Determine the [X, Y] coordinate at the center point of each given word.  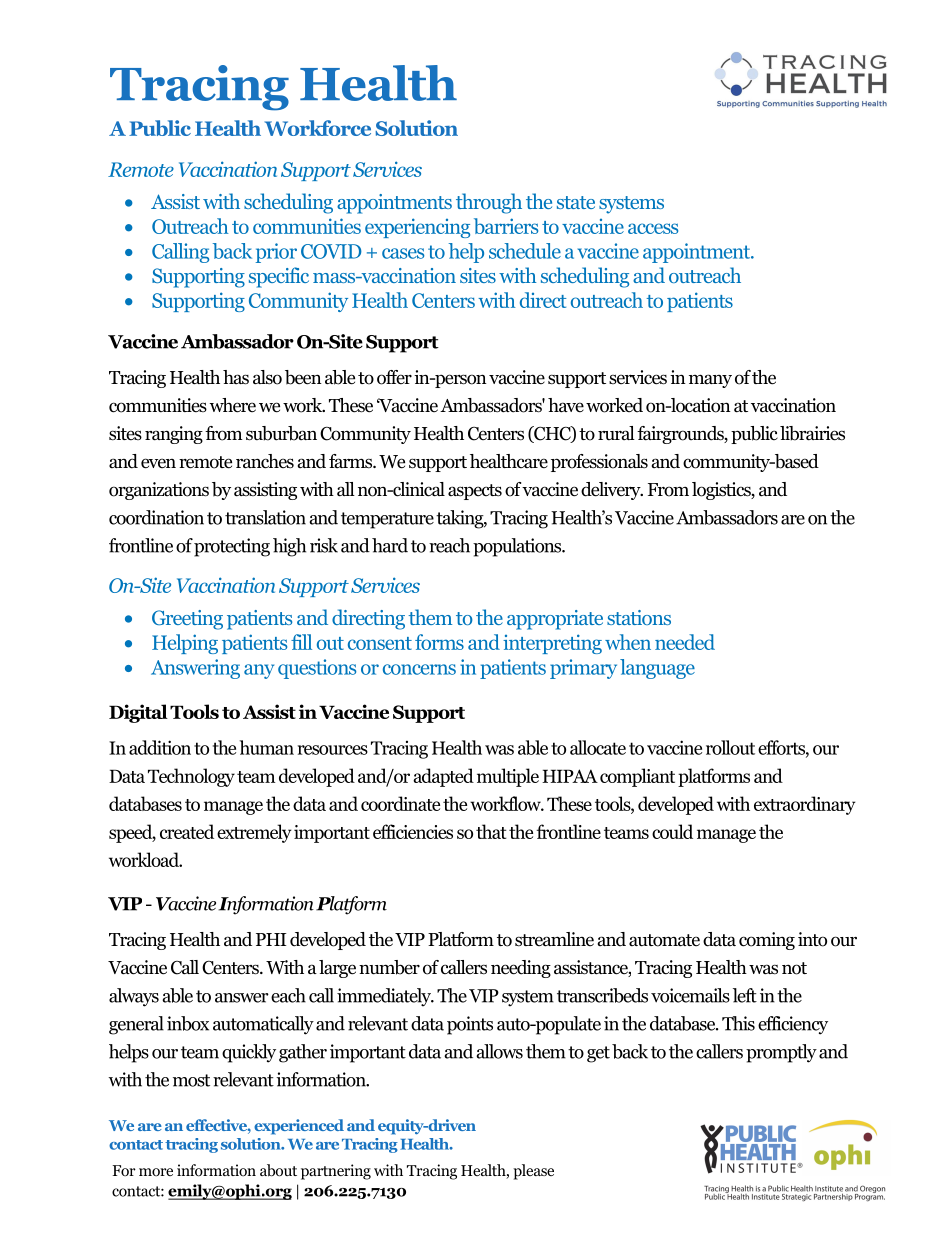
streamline [554, 939]
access [653, 228]
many [710, 381]
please [533, 1172]
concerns [419, 669]
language [657, 669]
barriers [506, 226]
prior [276, 253]
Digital [138, 713]
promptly [781, 1053]
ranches [265, 461]
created [187, 831]
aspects [475, 492]
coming [767, 941]
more [156, 1172]
